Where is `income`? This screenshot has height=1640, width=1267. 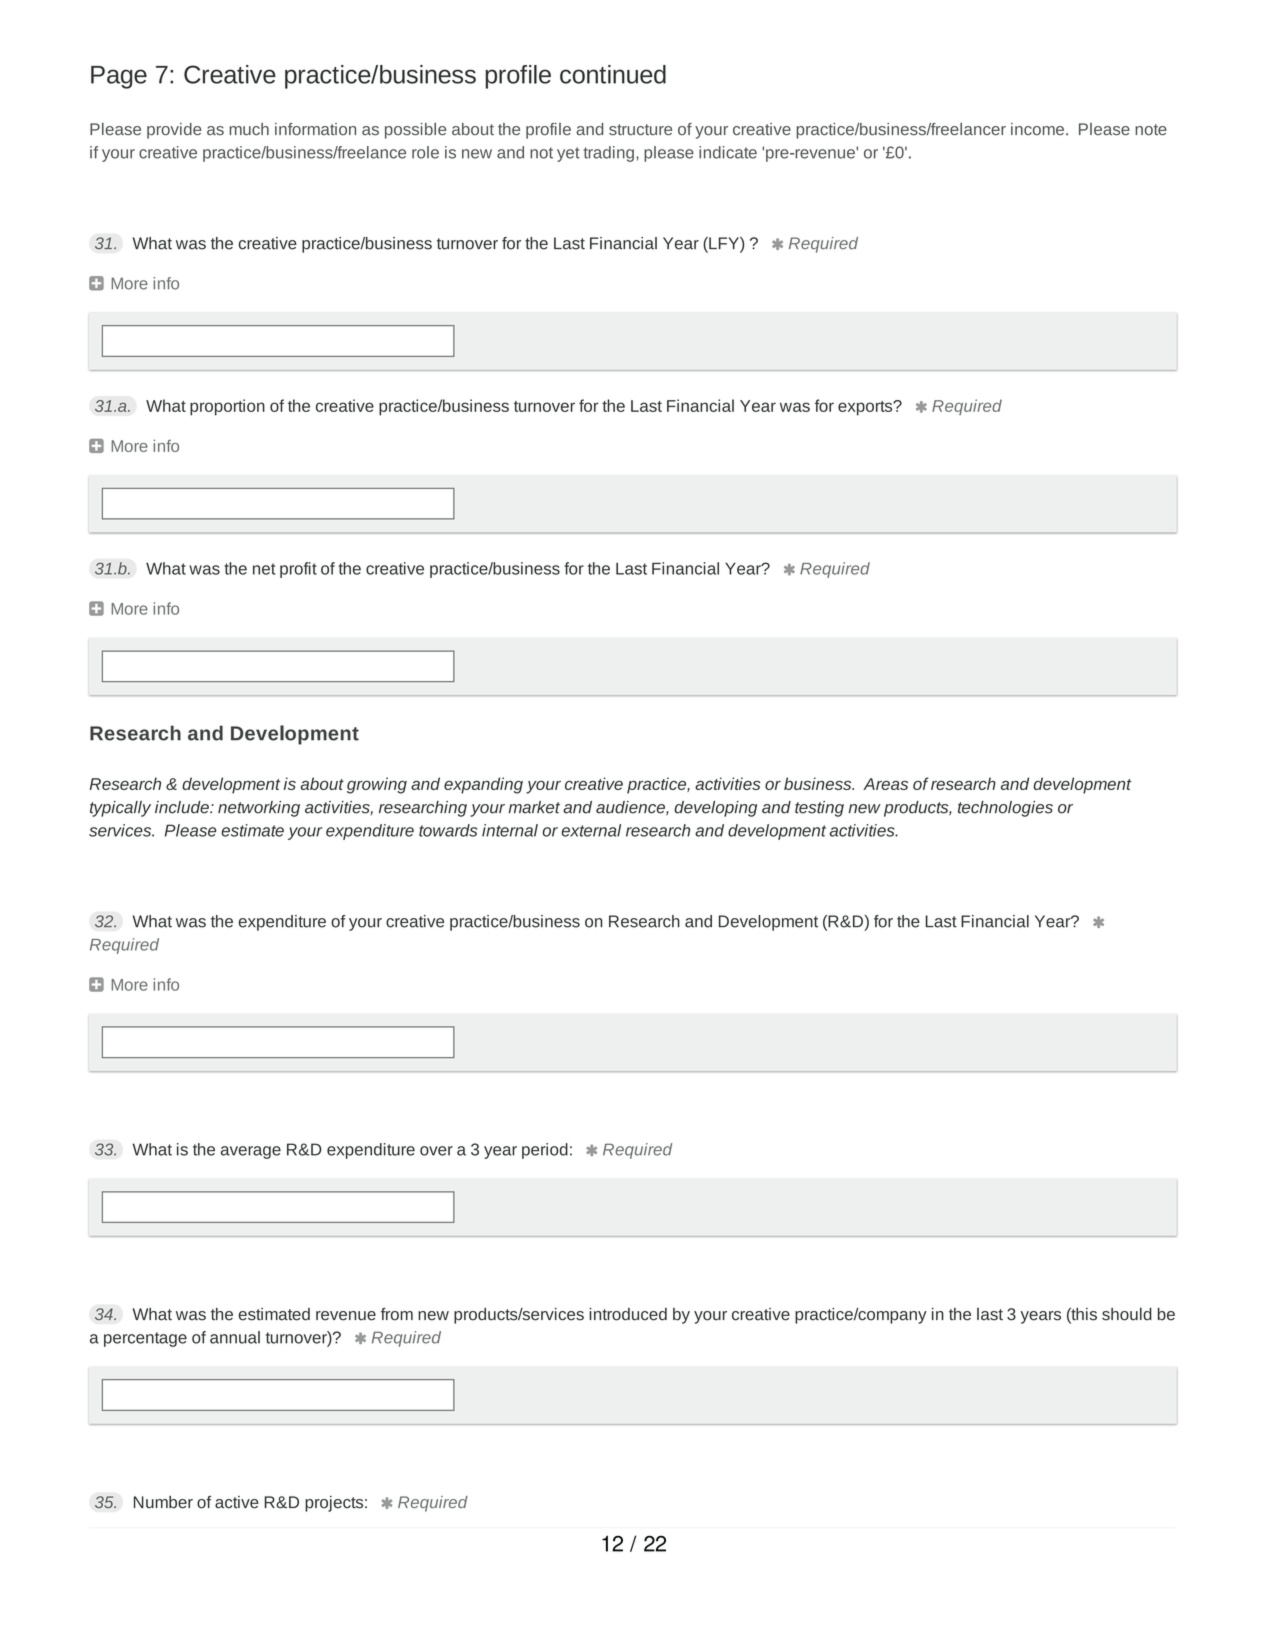 income is located at coordinates (1037, 129).
